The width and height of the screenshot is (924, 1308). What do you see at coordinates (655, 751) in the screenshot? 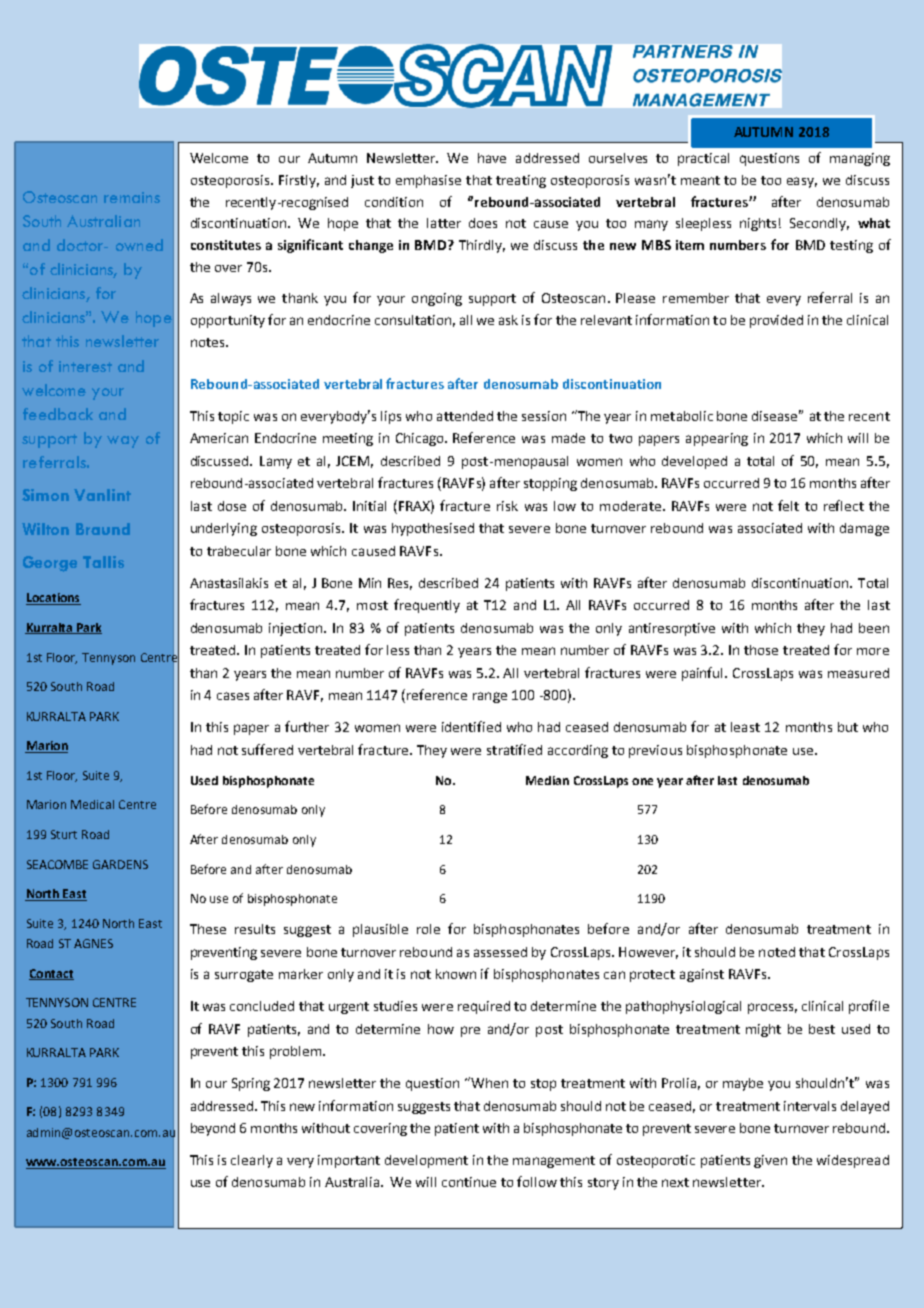
I see `previous` at bounding box center [655, 751].
